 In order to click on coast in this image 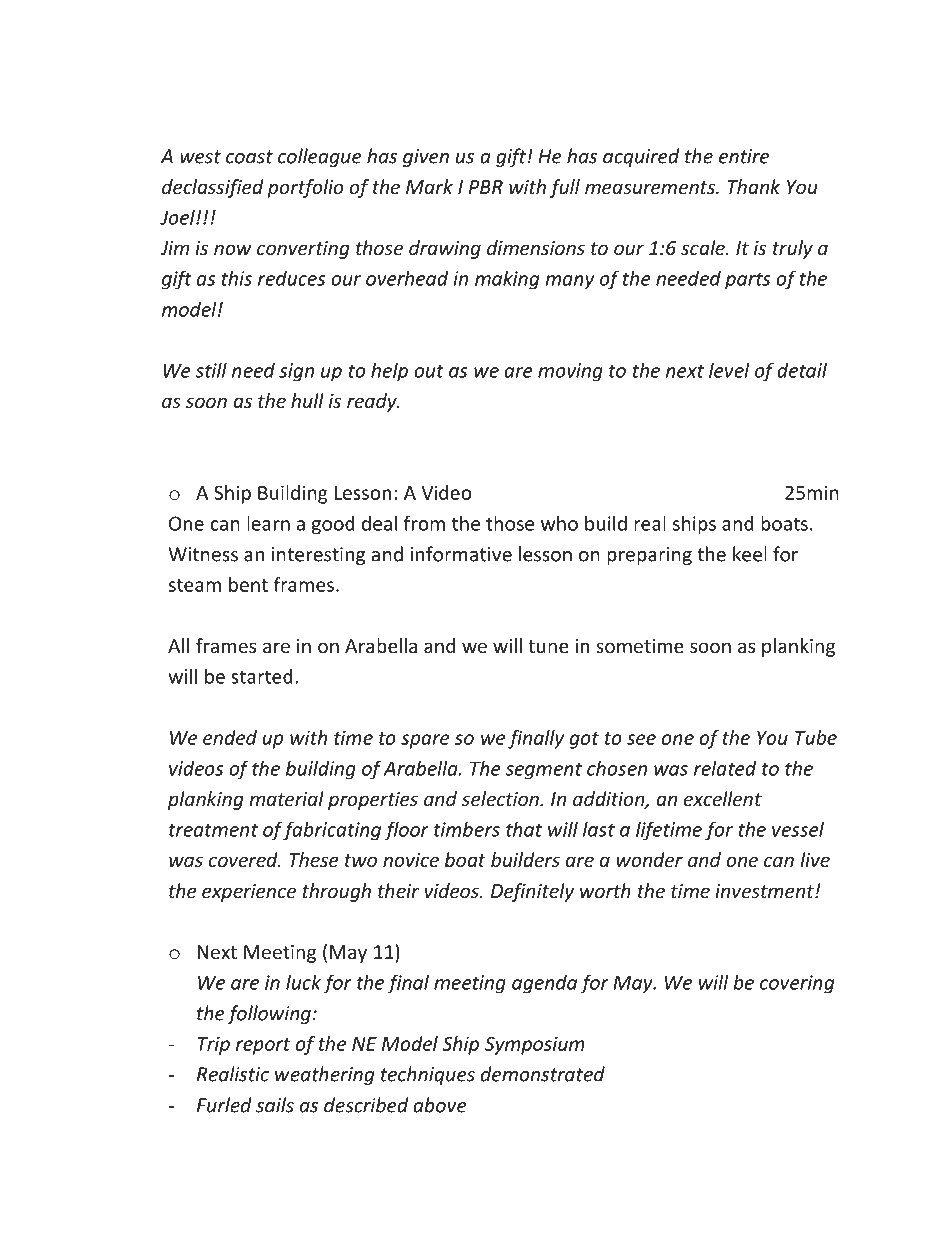, I will do `click(249, 157)`.
